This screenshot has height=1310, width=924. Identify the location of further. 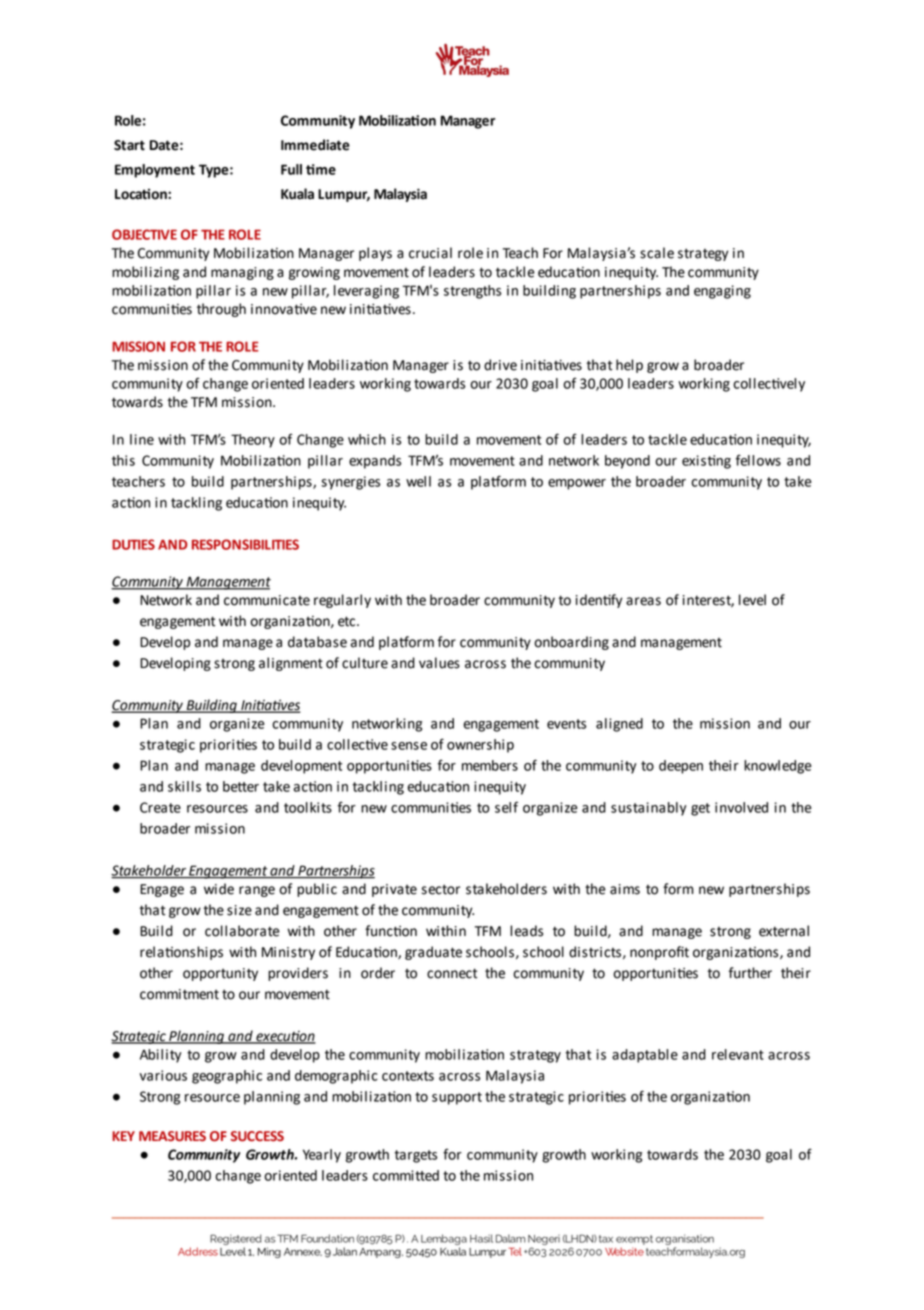
(750, 973).
